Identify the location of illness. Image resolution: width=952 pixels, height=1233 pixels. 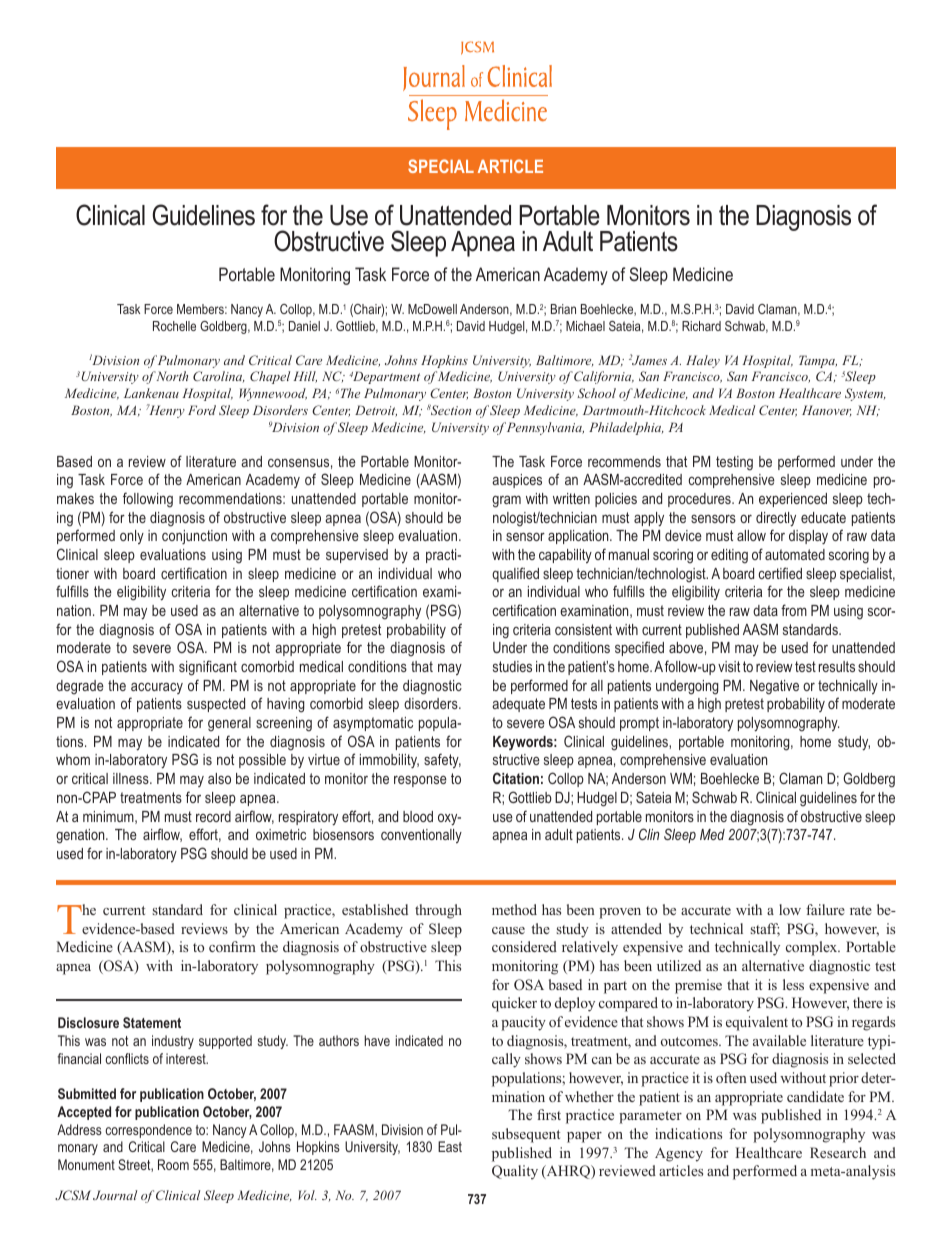
(132, 778).
